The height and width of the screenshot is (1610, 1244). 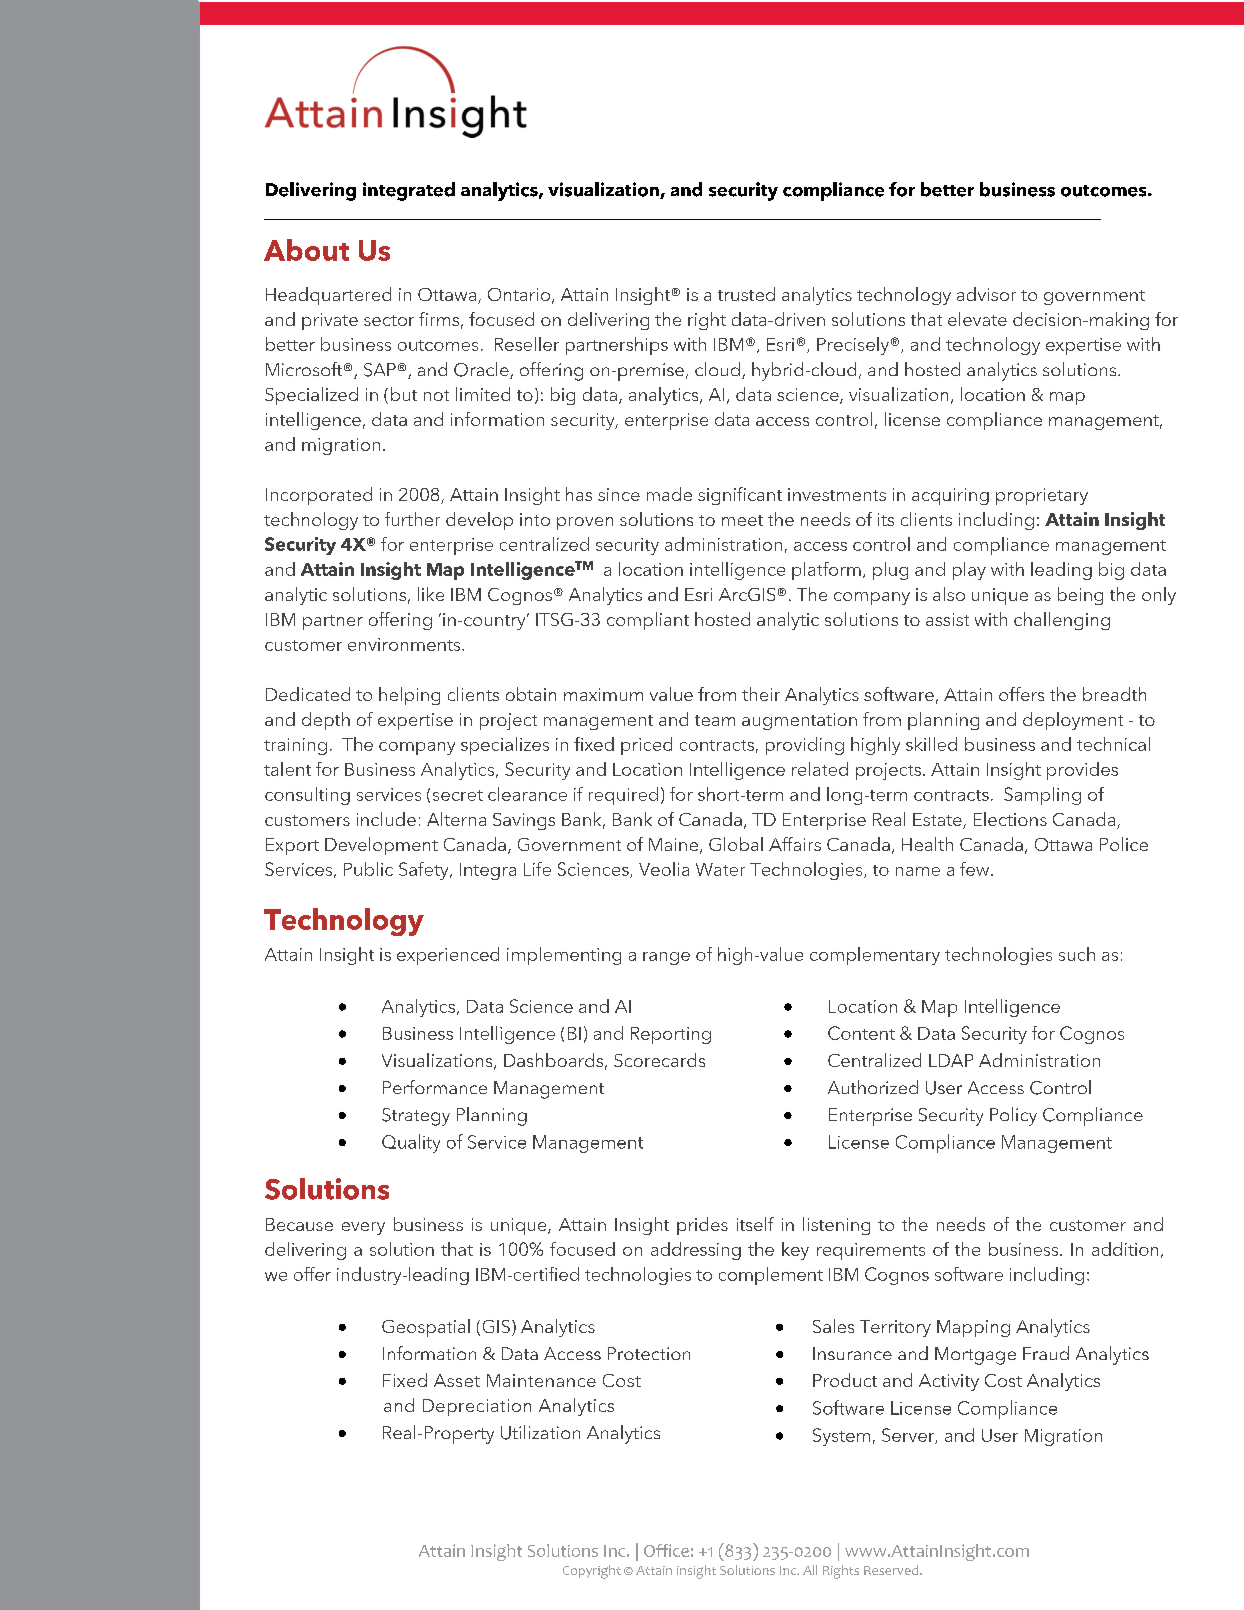 I want to click on addressing, so click(x=696, y=1251).
